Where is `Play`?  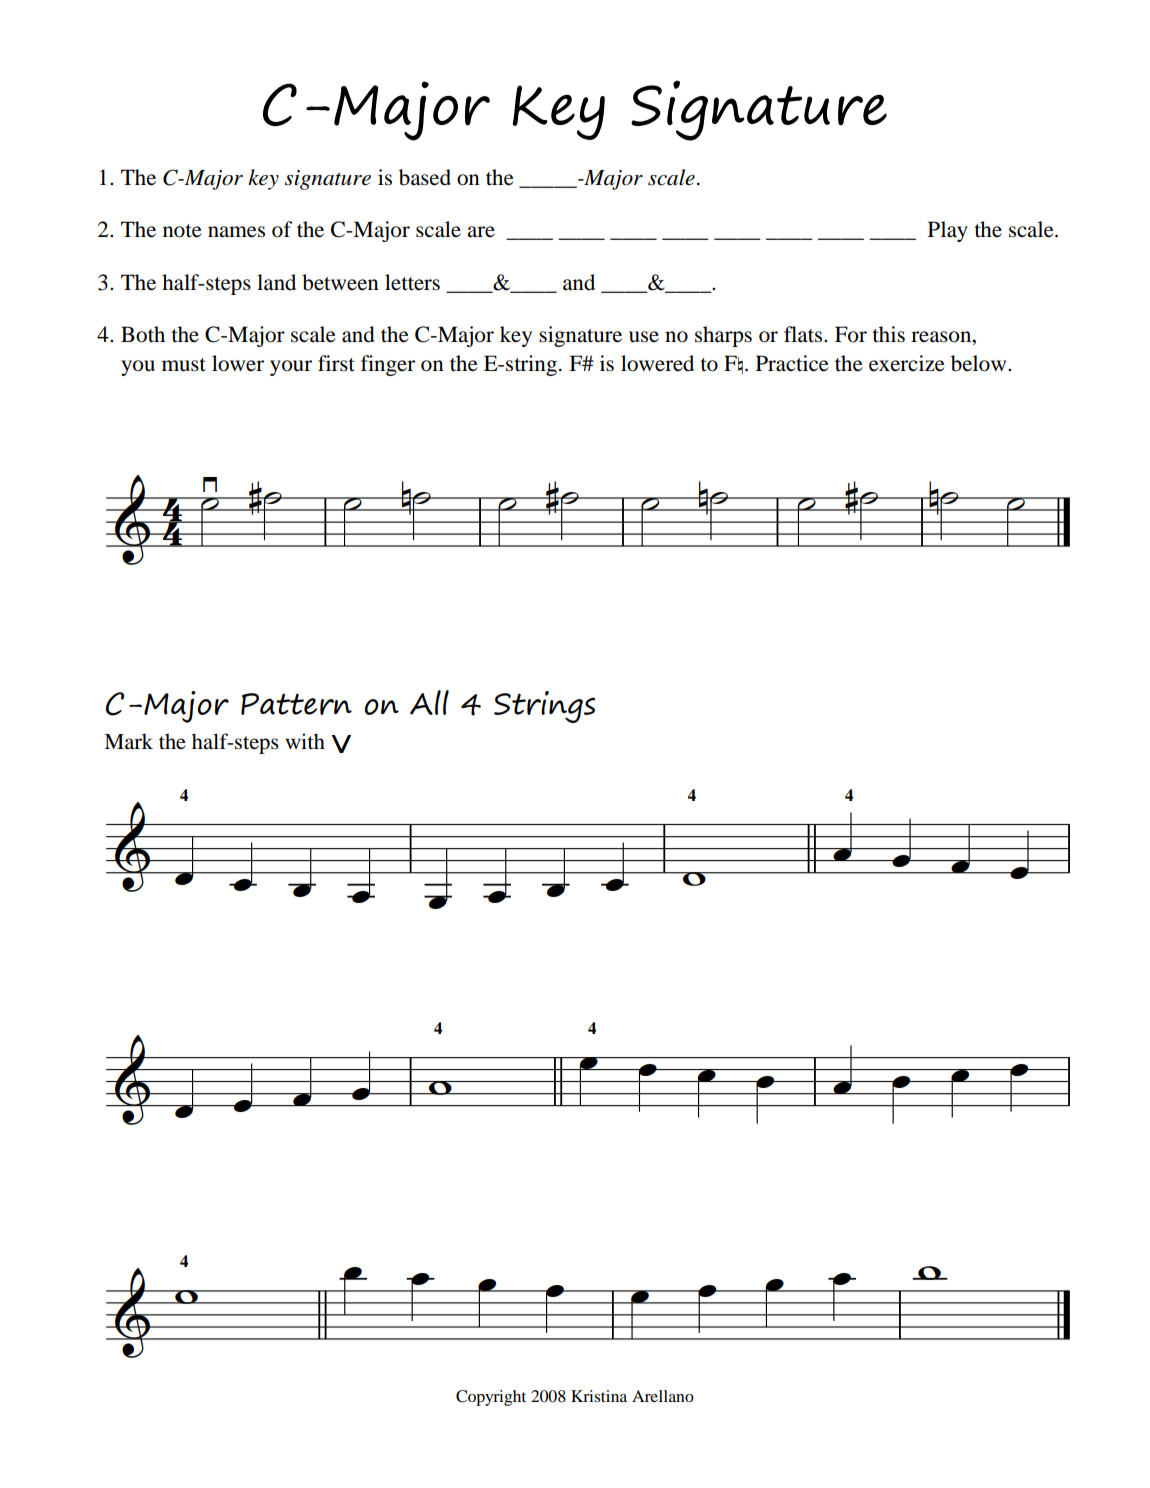 Play is located at coordinates (948, 231).
